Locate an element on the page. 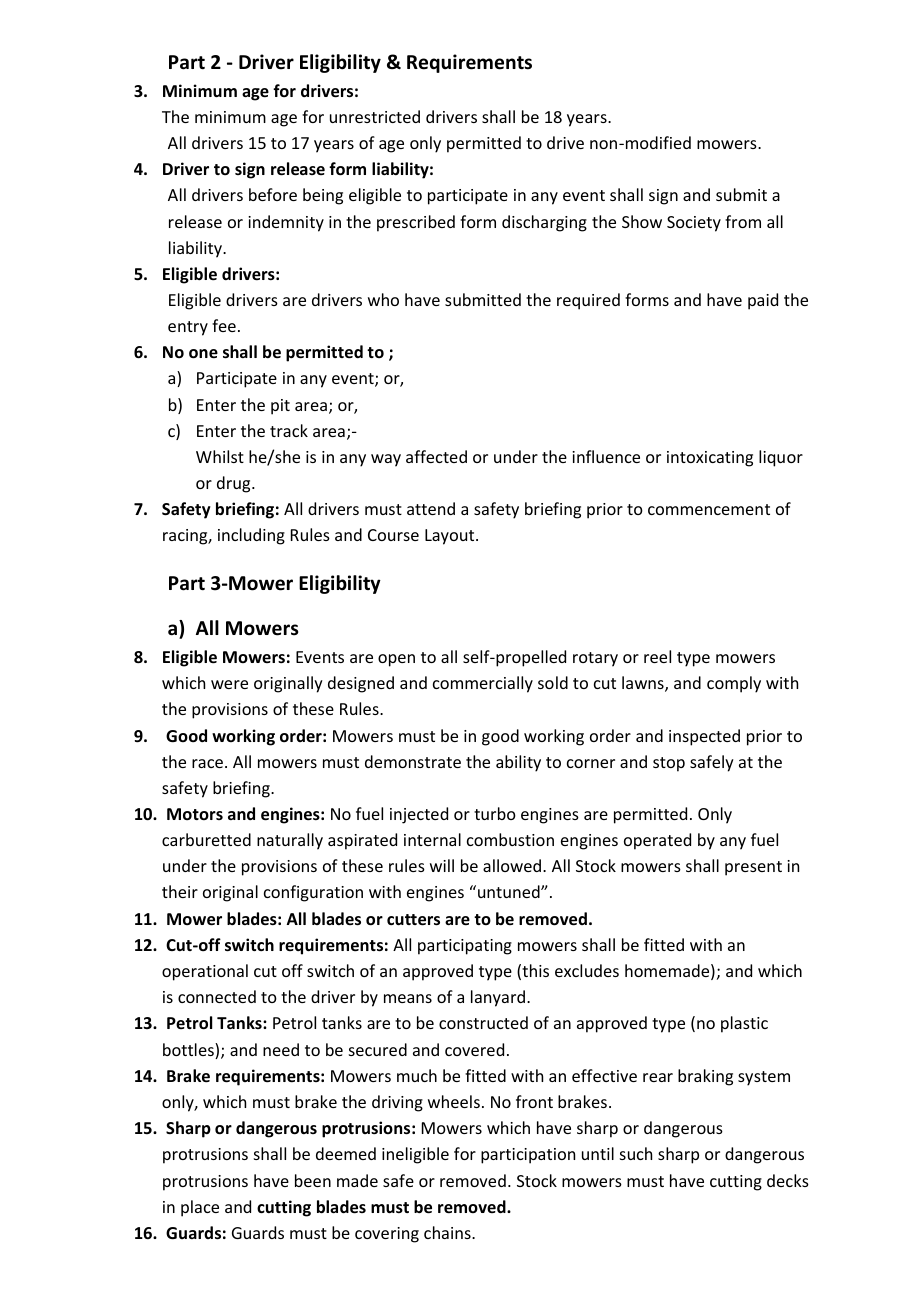 The height and width of the document is (1308, 924). before is located at coordinates (273, 194).
